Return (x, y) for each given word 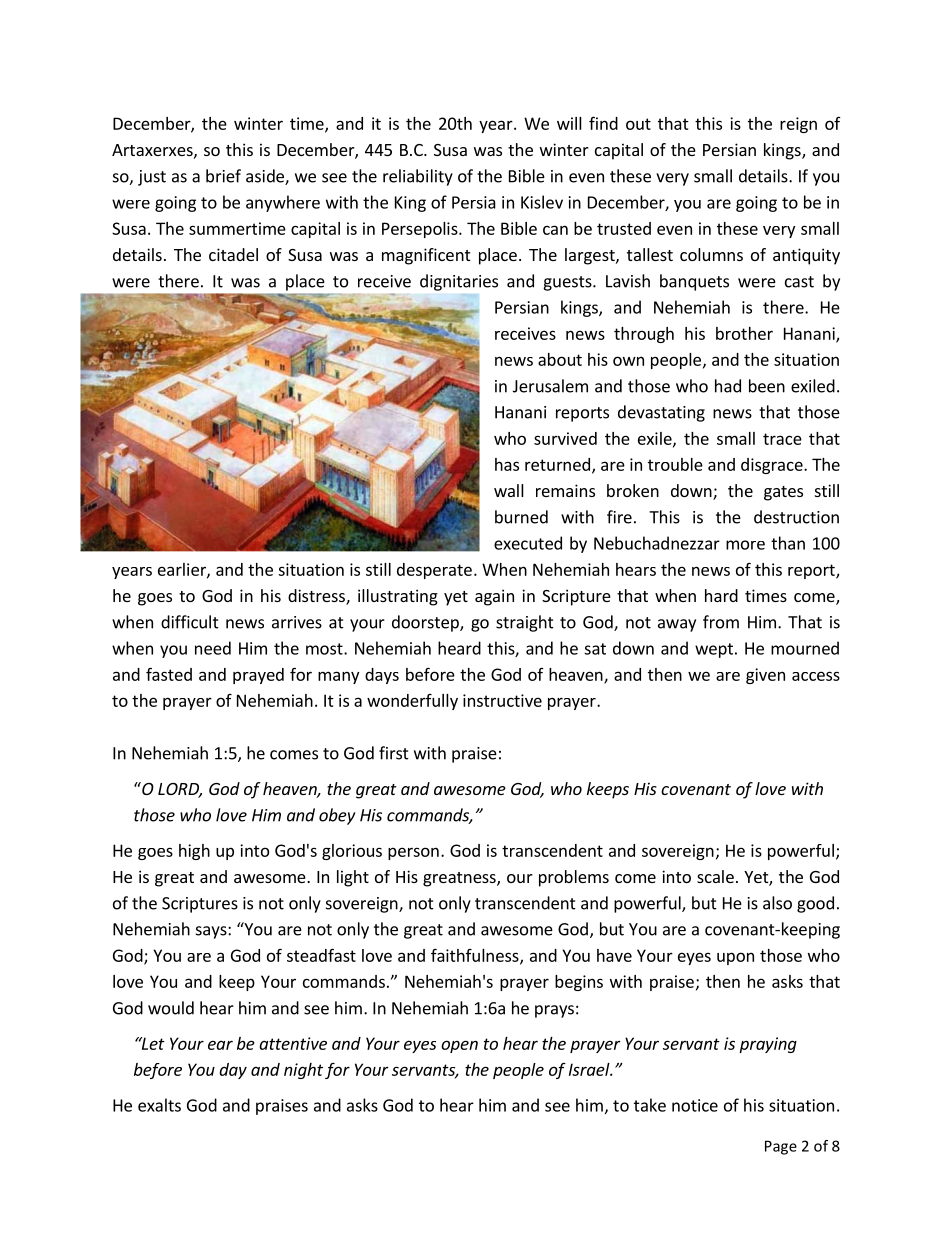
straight (525, 623)
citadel (233, 254)
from (721, 622)
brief (223, 176)
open (459, 1046)
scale (715, 876)
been (767, 386)
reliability (418, 177)
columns (711, 254)
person (413, 853)
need (213, 648)
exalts (159, 1105)
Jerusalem (550, 386)
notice (695, 1105)
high (194, 852)
